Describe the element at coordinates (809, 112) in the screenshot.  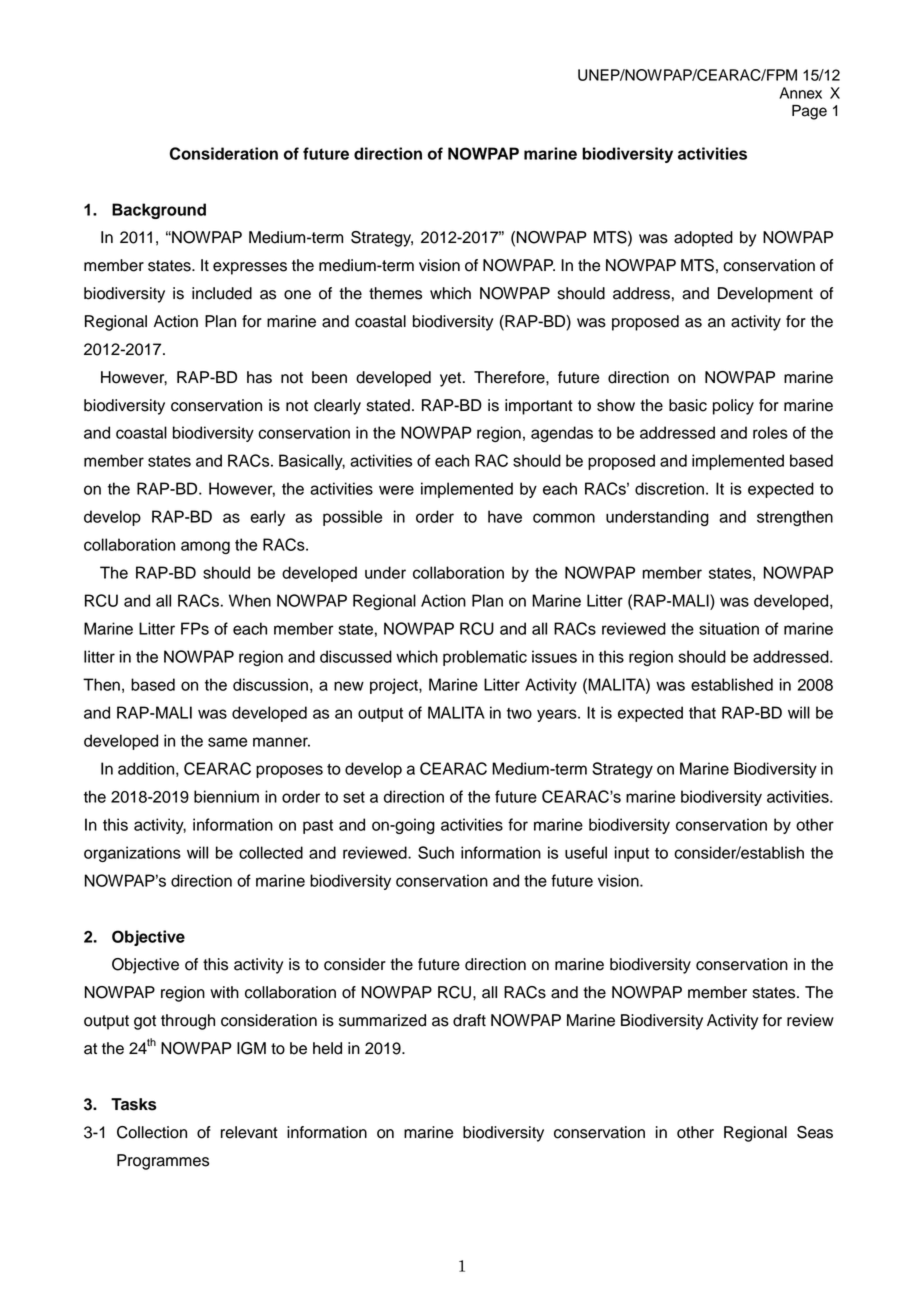
I see `Page` at that location.
